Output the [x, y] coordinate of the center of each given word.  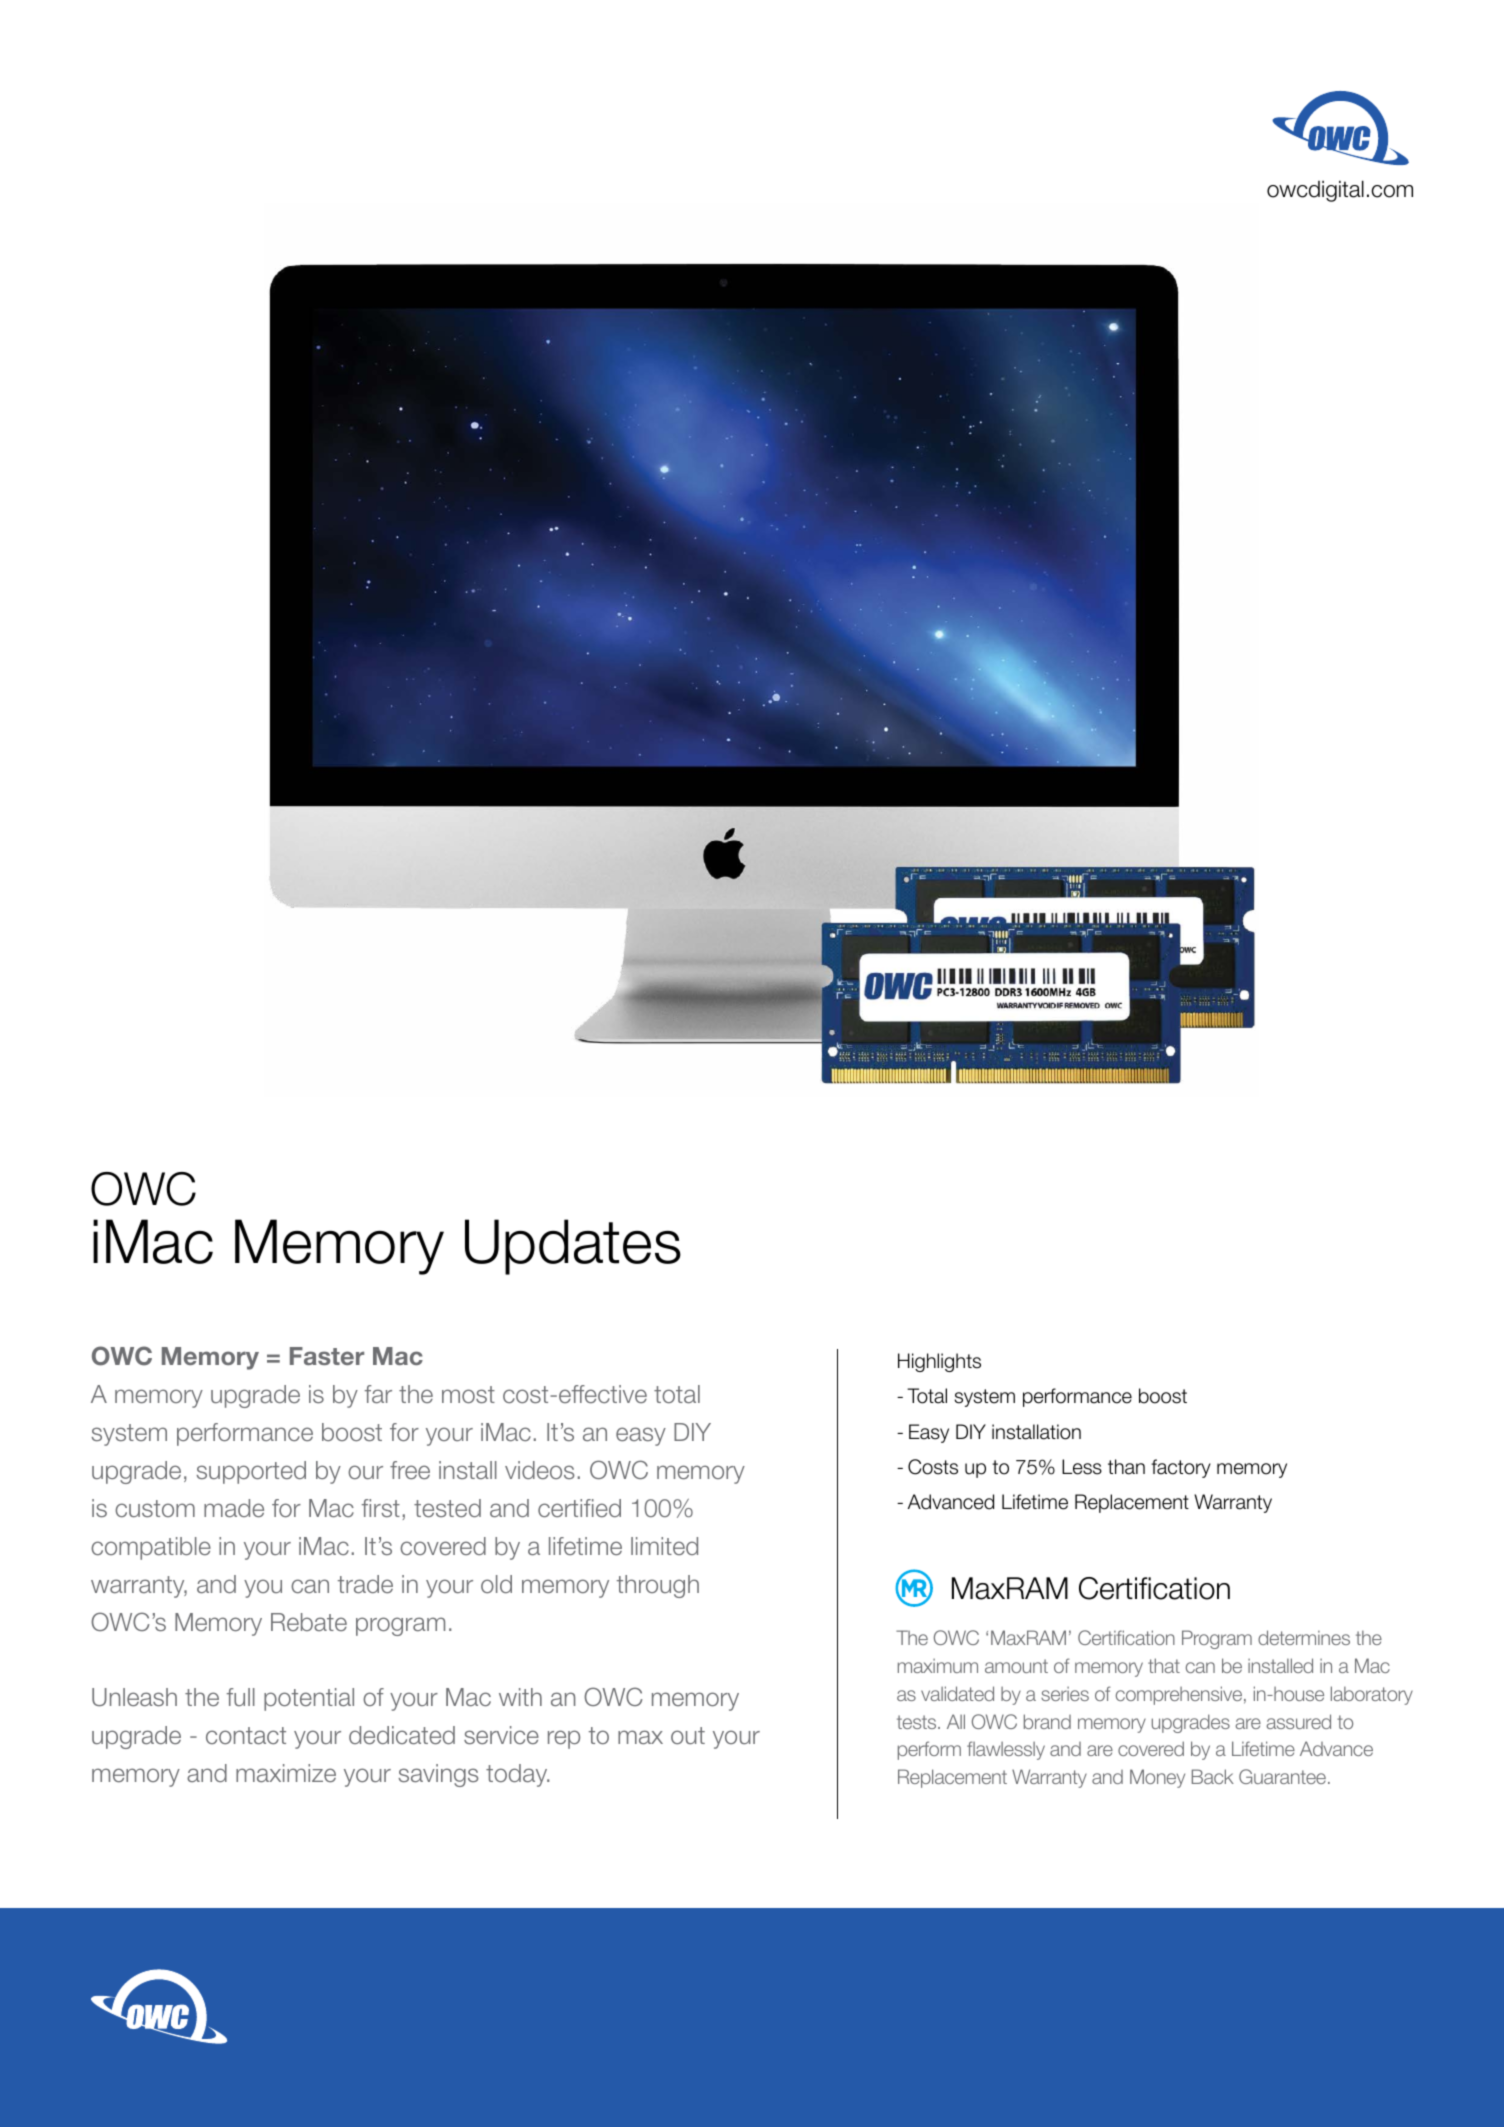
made [234, 1508]
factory [1181, 1468]
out [688, 1735]
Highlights [939, 1362]
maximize [286, 1773]
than [1126, 1467]
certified [579, 1508]
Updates [573, 1247]
